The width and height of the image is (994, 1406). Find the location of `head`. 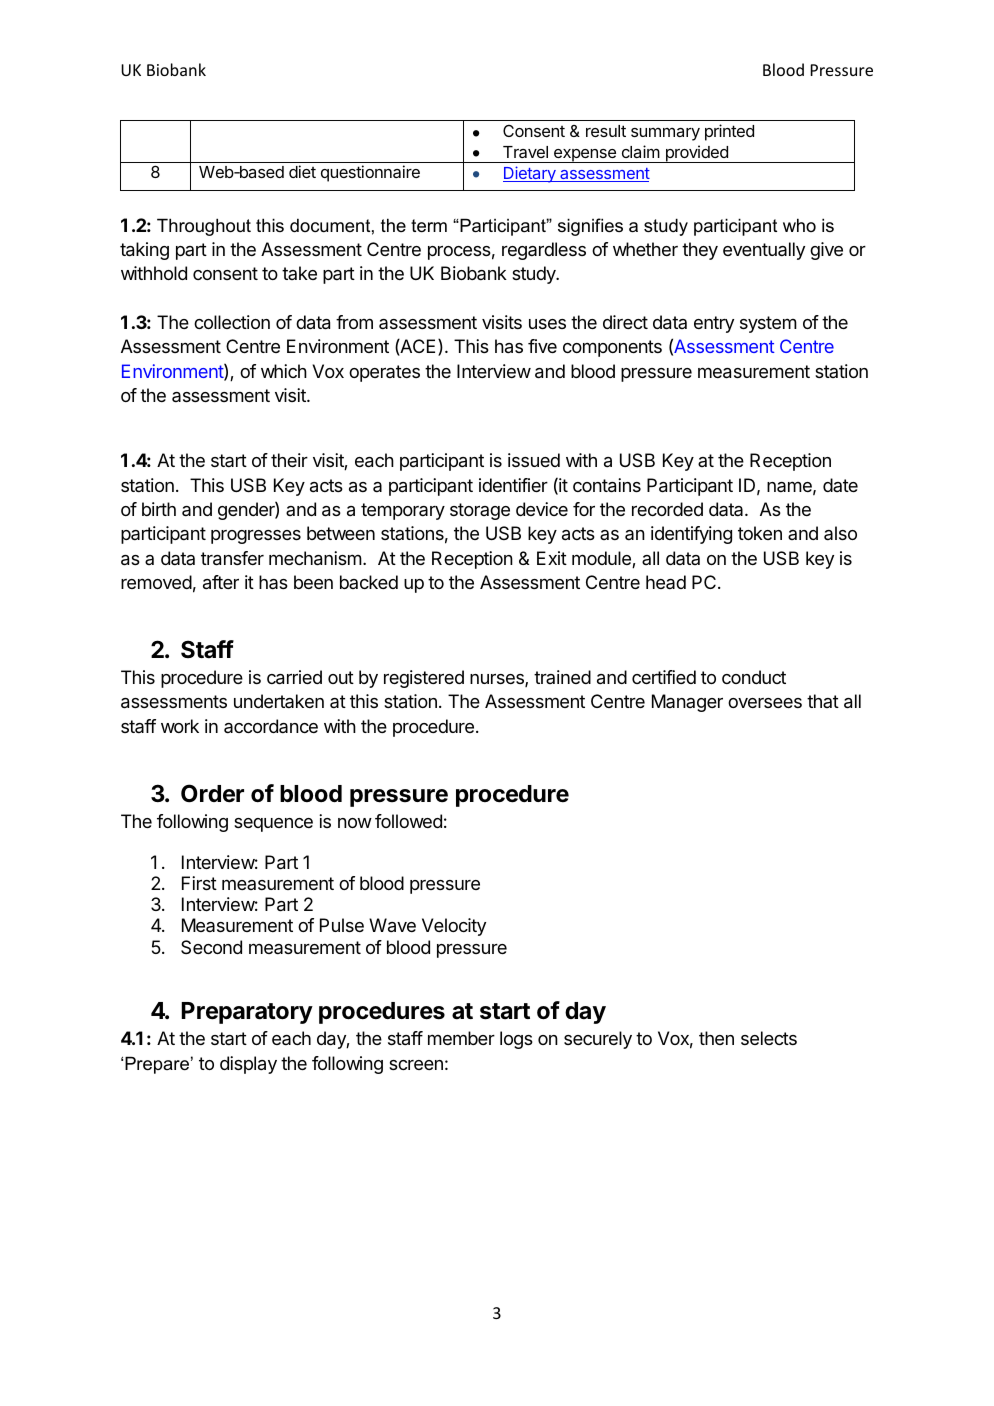

head is located at coordinates (666, 582).
